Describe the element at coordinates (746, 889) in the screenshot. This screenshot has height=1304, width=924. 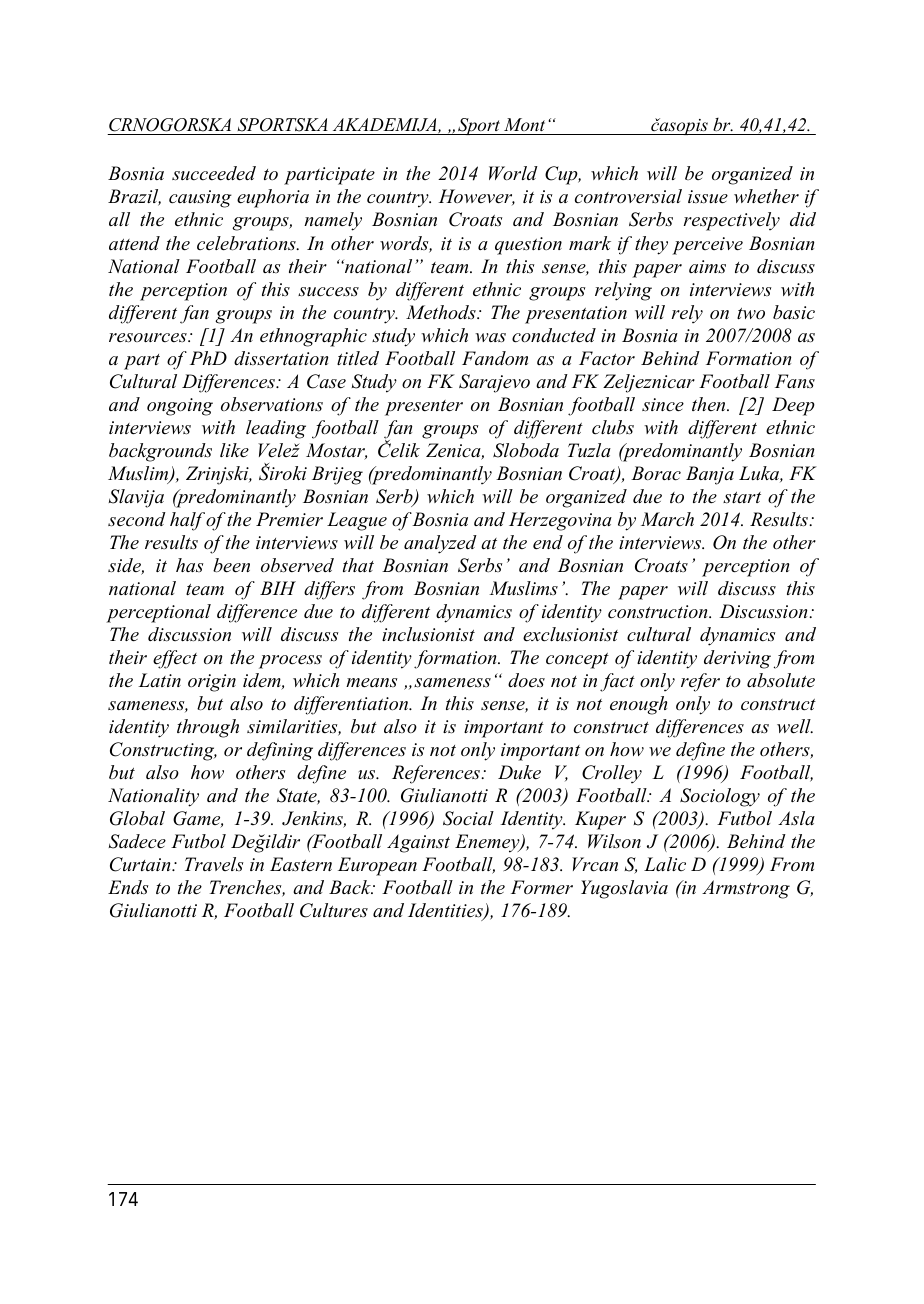
I see `Armstrong` at that location.
